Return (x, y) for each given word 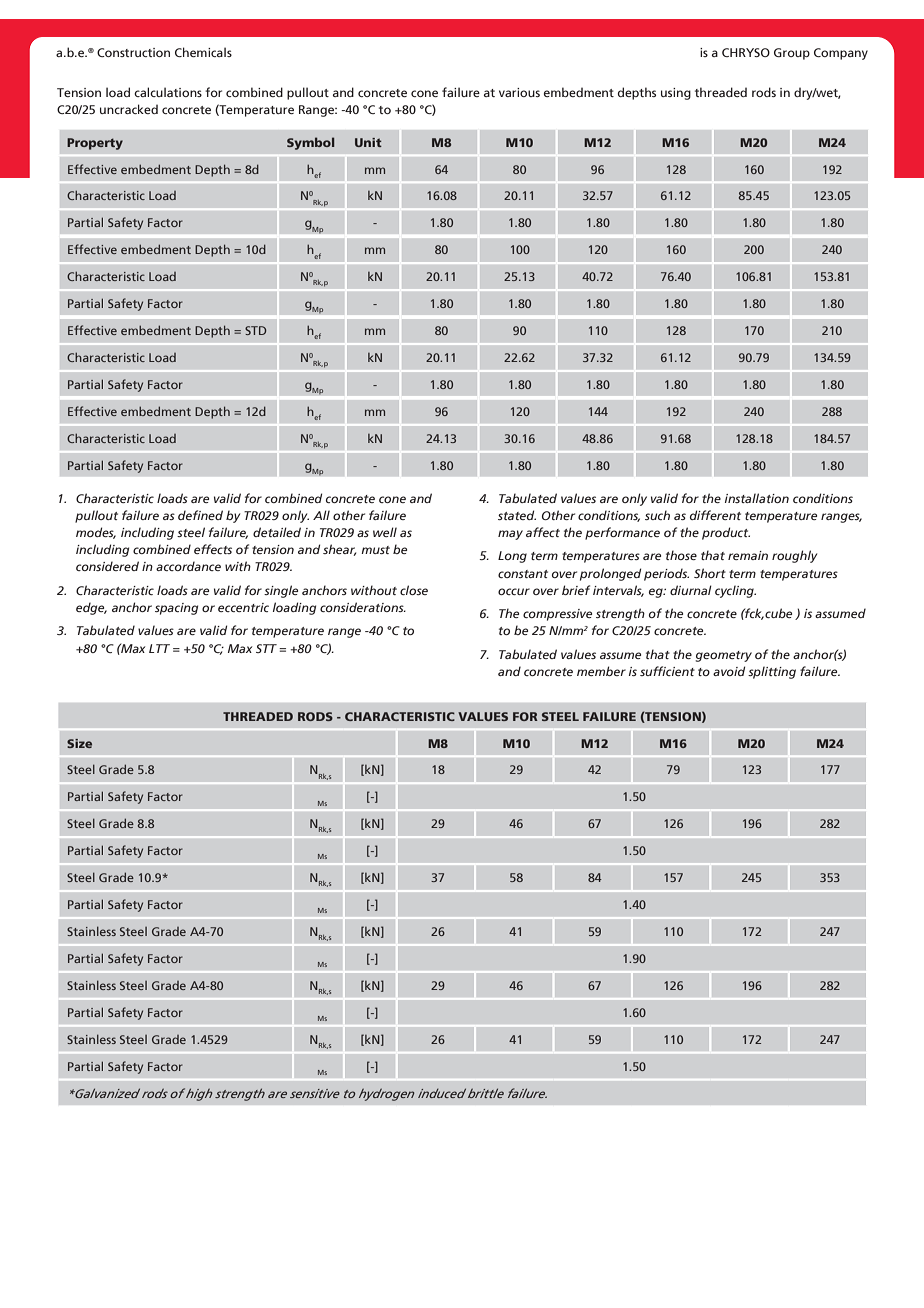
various (519, 92)
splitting (772, 672)
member (601, 671)
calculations (168, 92)
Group (792, 54)
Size (79, 743)
